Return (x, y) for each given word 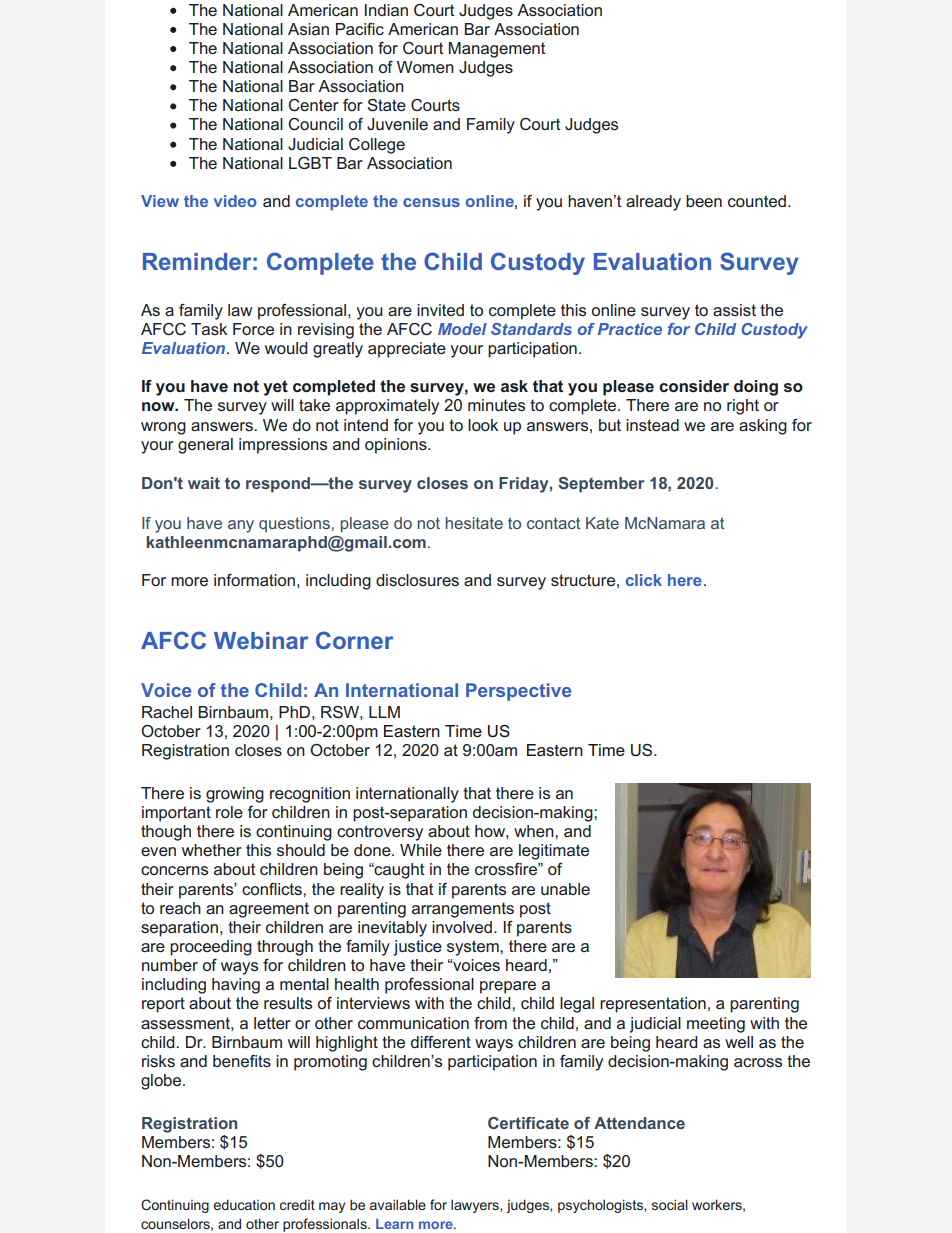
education (244, 1204)
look (483, 425)
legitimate (554, 852)
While (421, 850)
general (205, 446)
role (229, 812)
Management (497, 50)
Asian (308, 29)
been (704, 201)
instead (652, 425)
